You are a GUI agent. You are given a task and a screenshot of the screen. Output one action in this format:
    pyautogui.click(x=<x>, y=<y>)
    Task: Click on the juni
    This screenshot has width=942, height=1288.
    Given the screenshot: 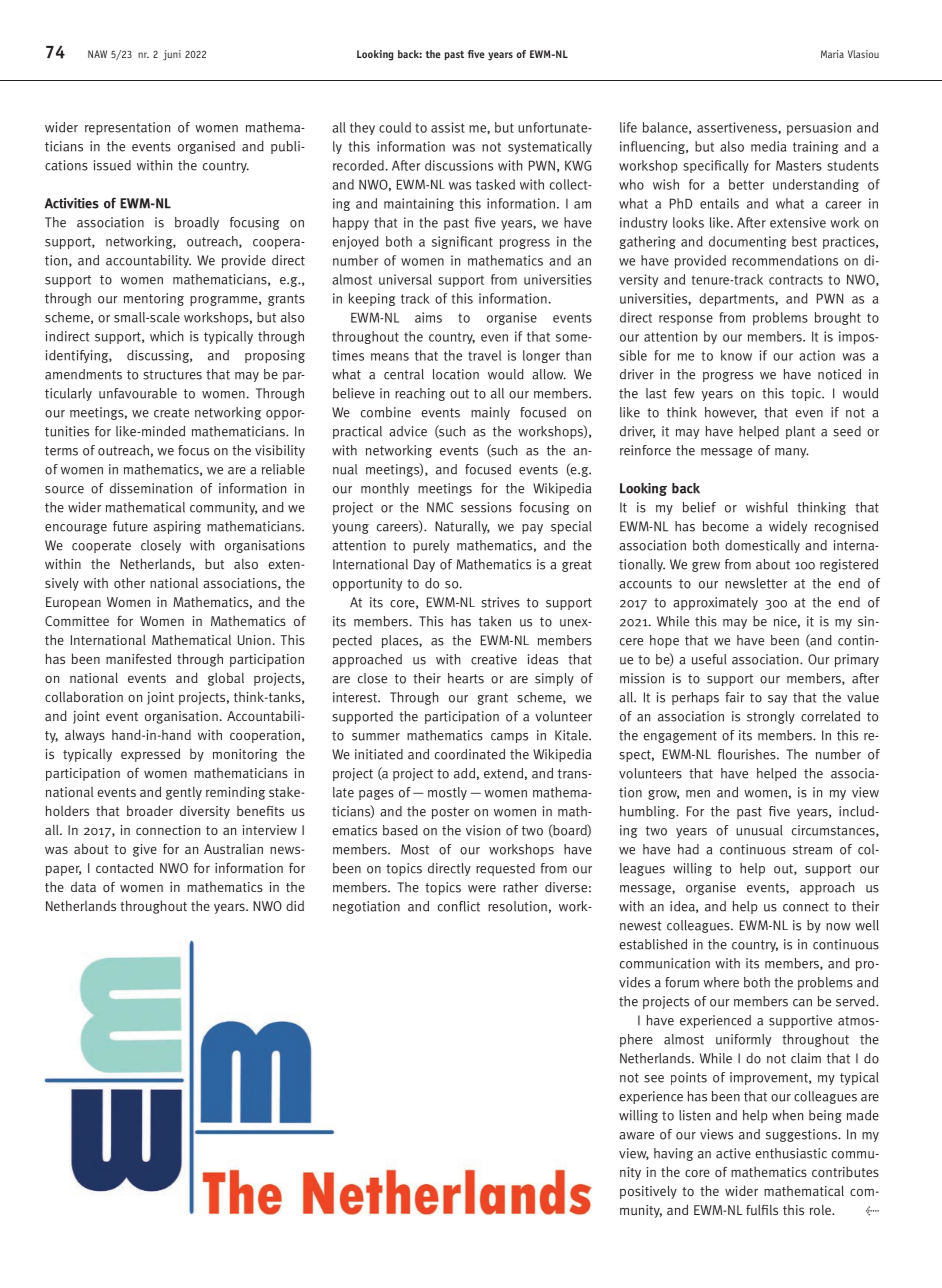 What is the action you would take?
    pyautogui.click(x=172, y=55)
